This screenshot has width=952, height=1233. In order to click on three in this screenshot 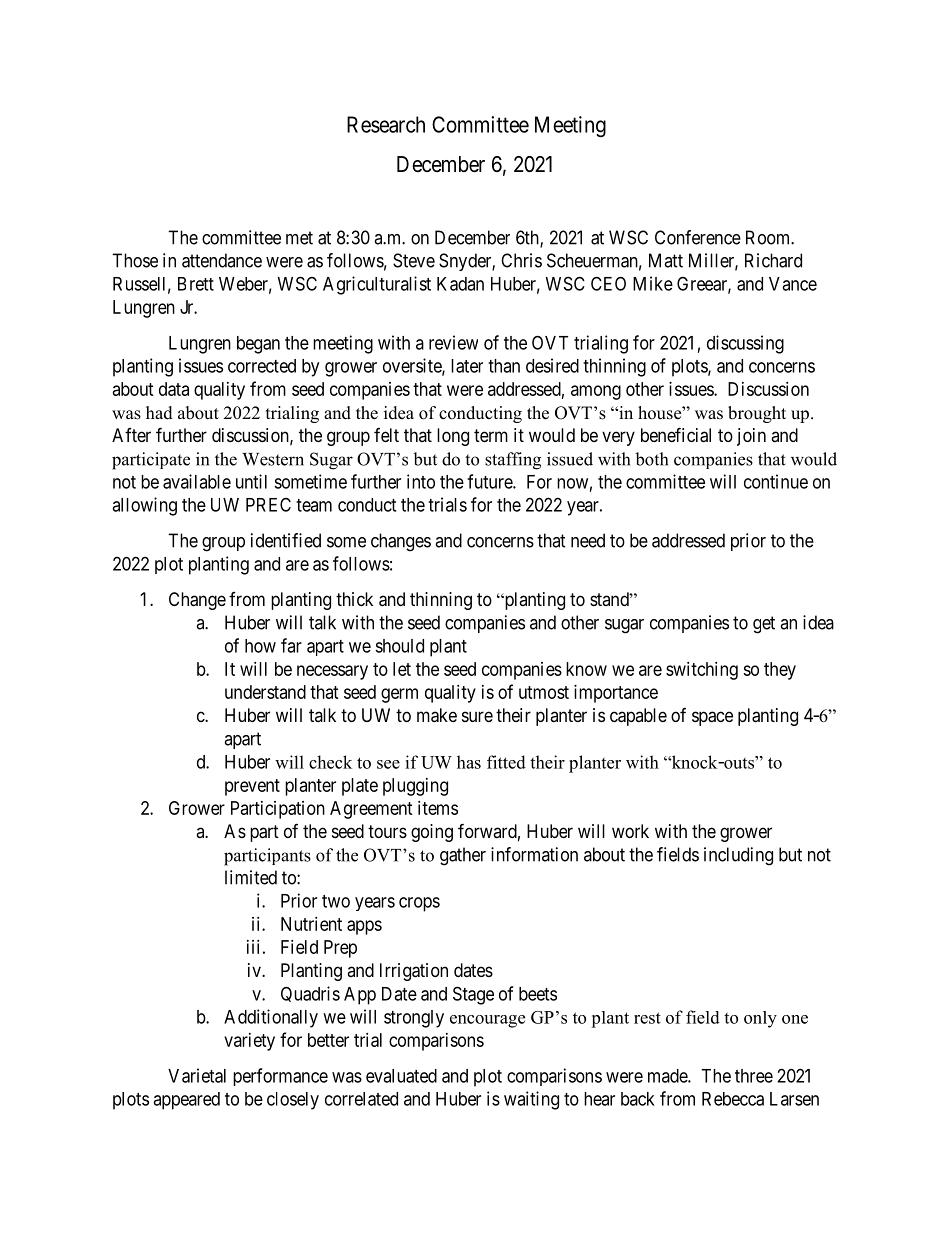, I will do `click(754, 1076)`.
